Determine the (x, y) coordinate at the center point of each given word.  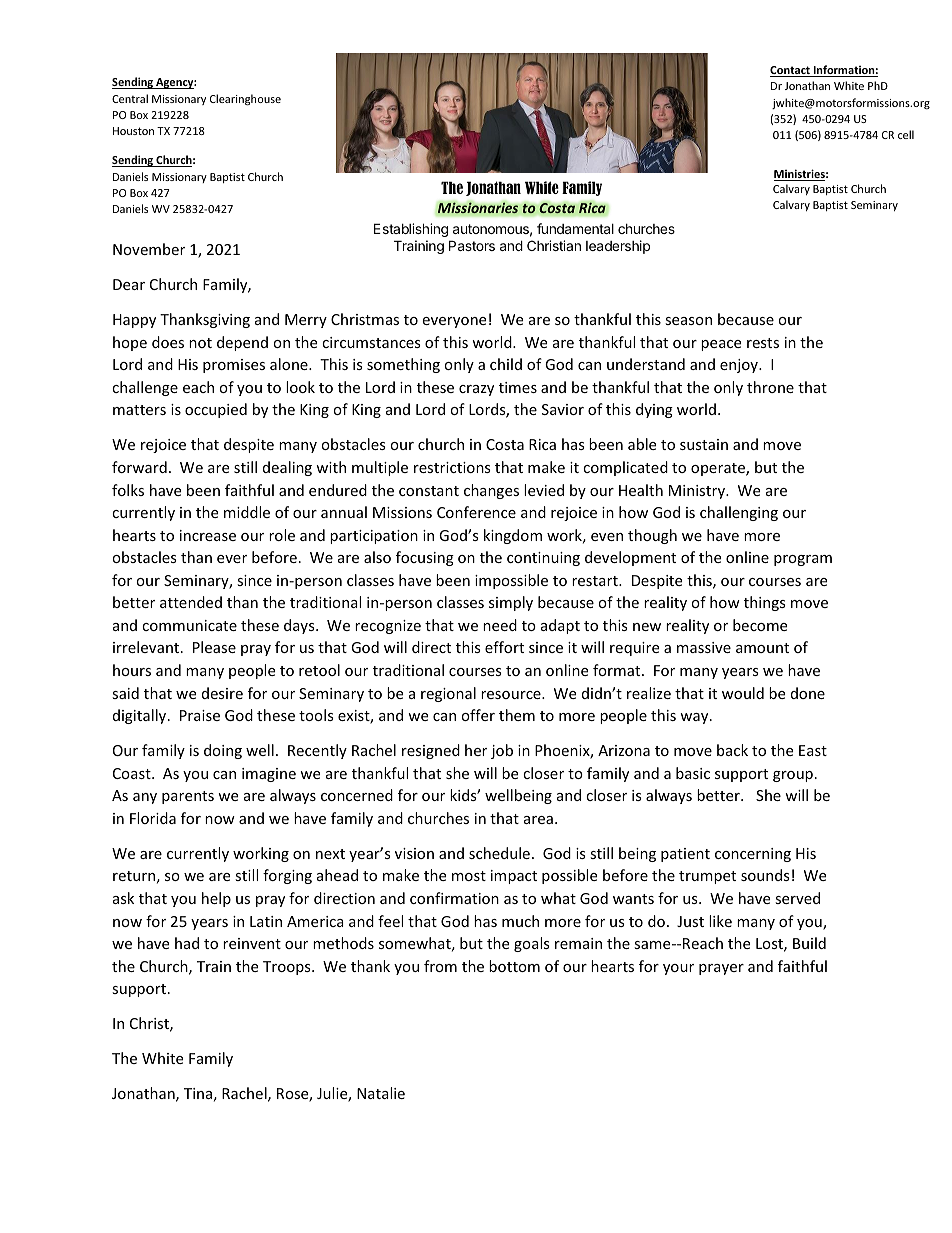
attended (191, 602)
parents (188, 797)
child (506, 364)
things (765, 603)
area (538, 820)
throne (770, 387)
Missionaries (479, 208)
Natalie (381, 1093)
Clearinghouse (245, 100)
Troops (288, 968)
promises (234, 366)
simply (511, 603)
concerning (753, 855)
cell (906, 134)
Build (809, 943)
